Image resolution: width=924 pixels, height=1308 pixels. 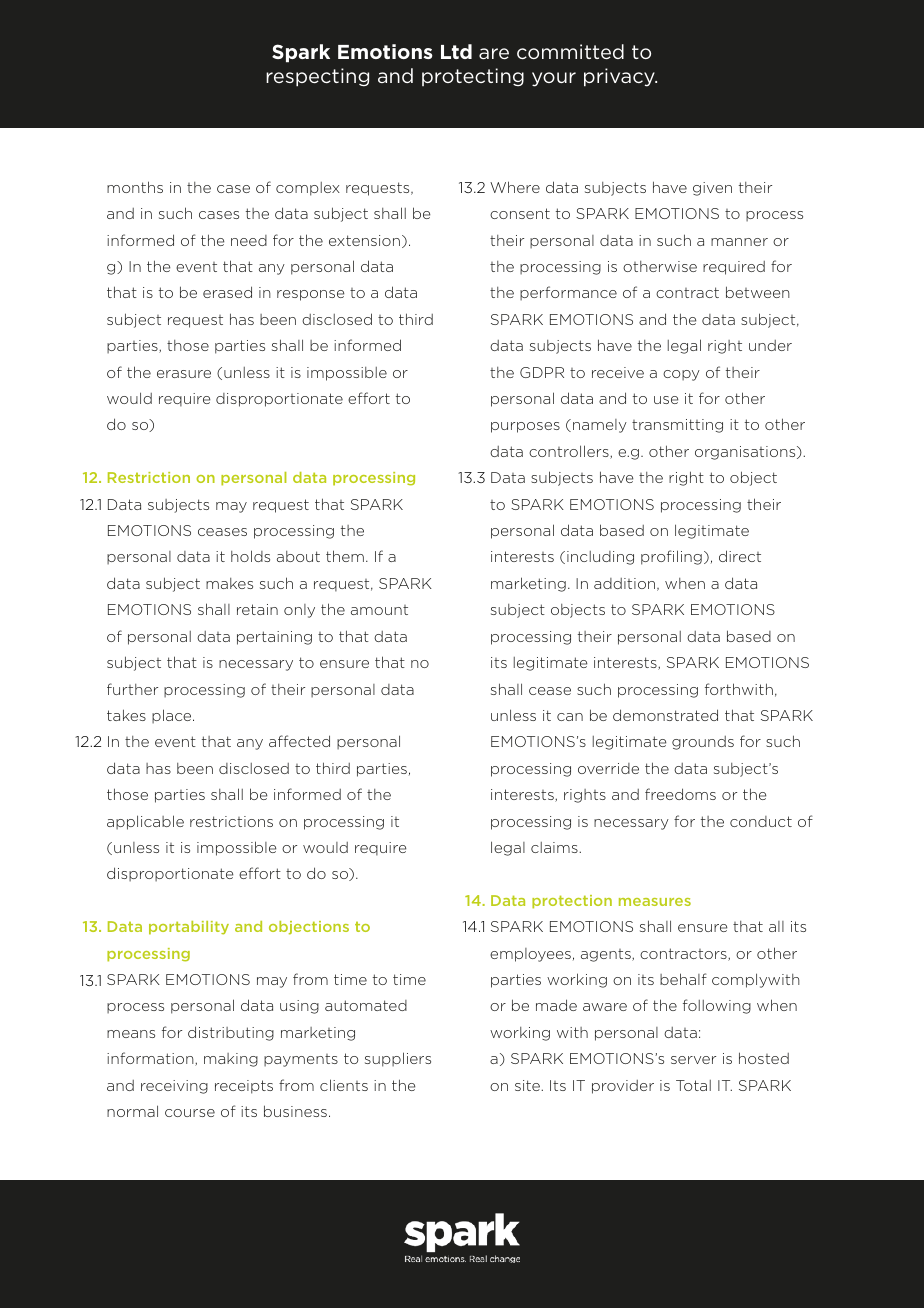 I want to click on grounds, so click(x=703, y=743).
